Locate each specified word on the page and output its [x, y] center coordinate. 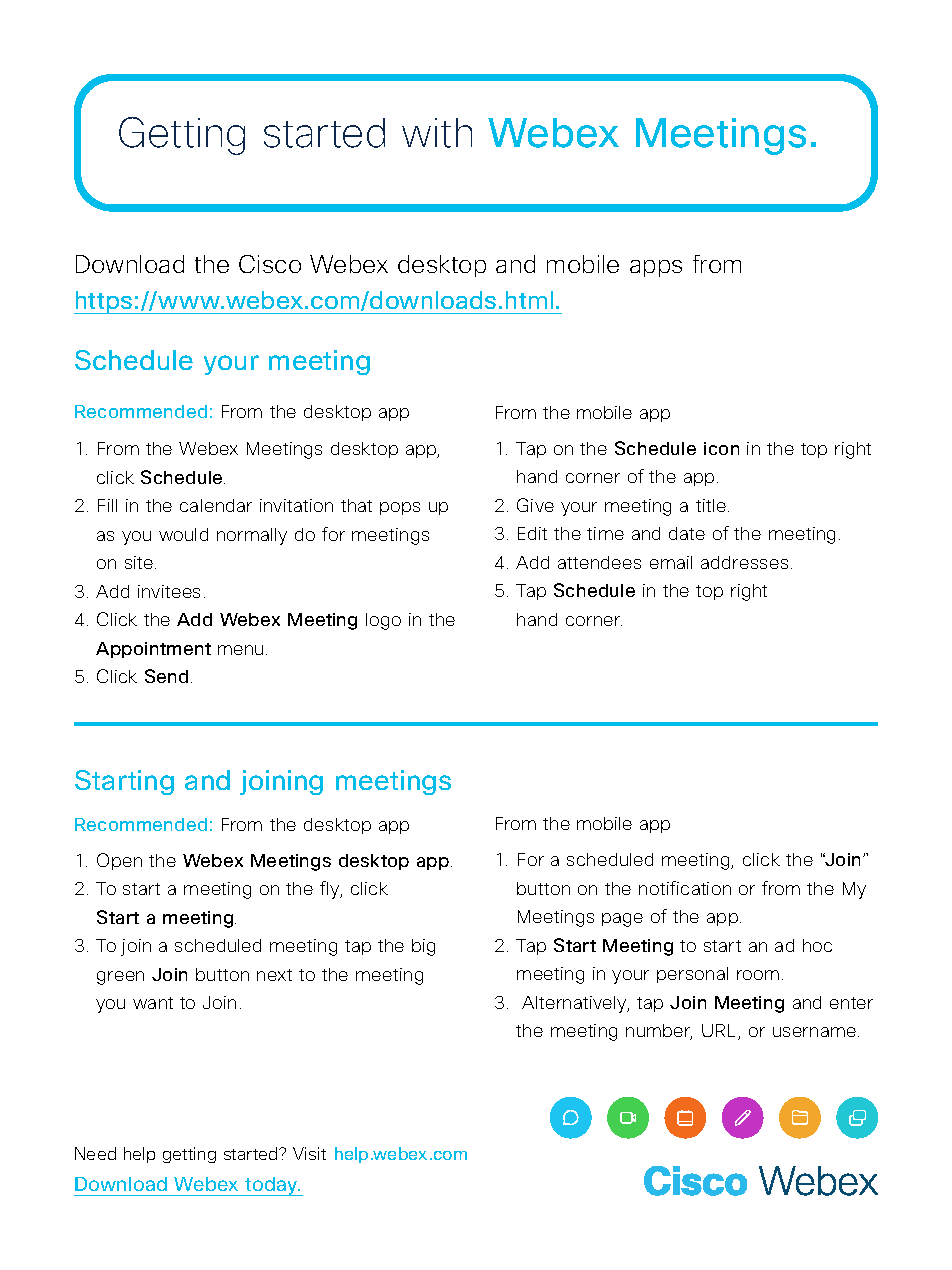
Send [166, 676]
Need [95, 1153]
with [437, 133]
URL [720, 1032]
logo [383, 621]
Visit [309, 1153]
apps [656, 268]
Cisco [270, 264]
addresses [744, 562]
